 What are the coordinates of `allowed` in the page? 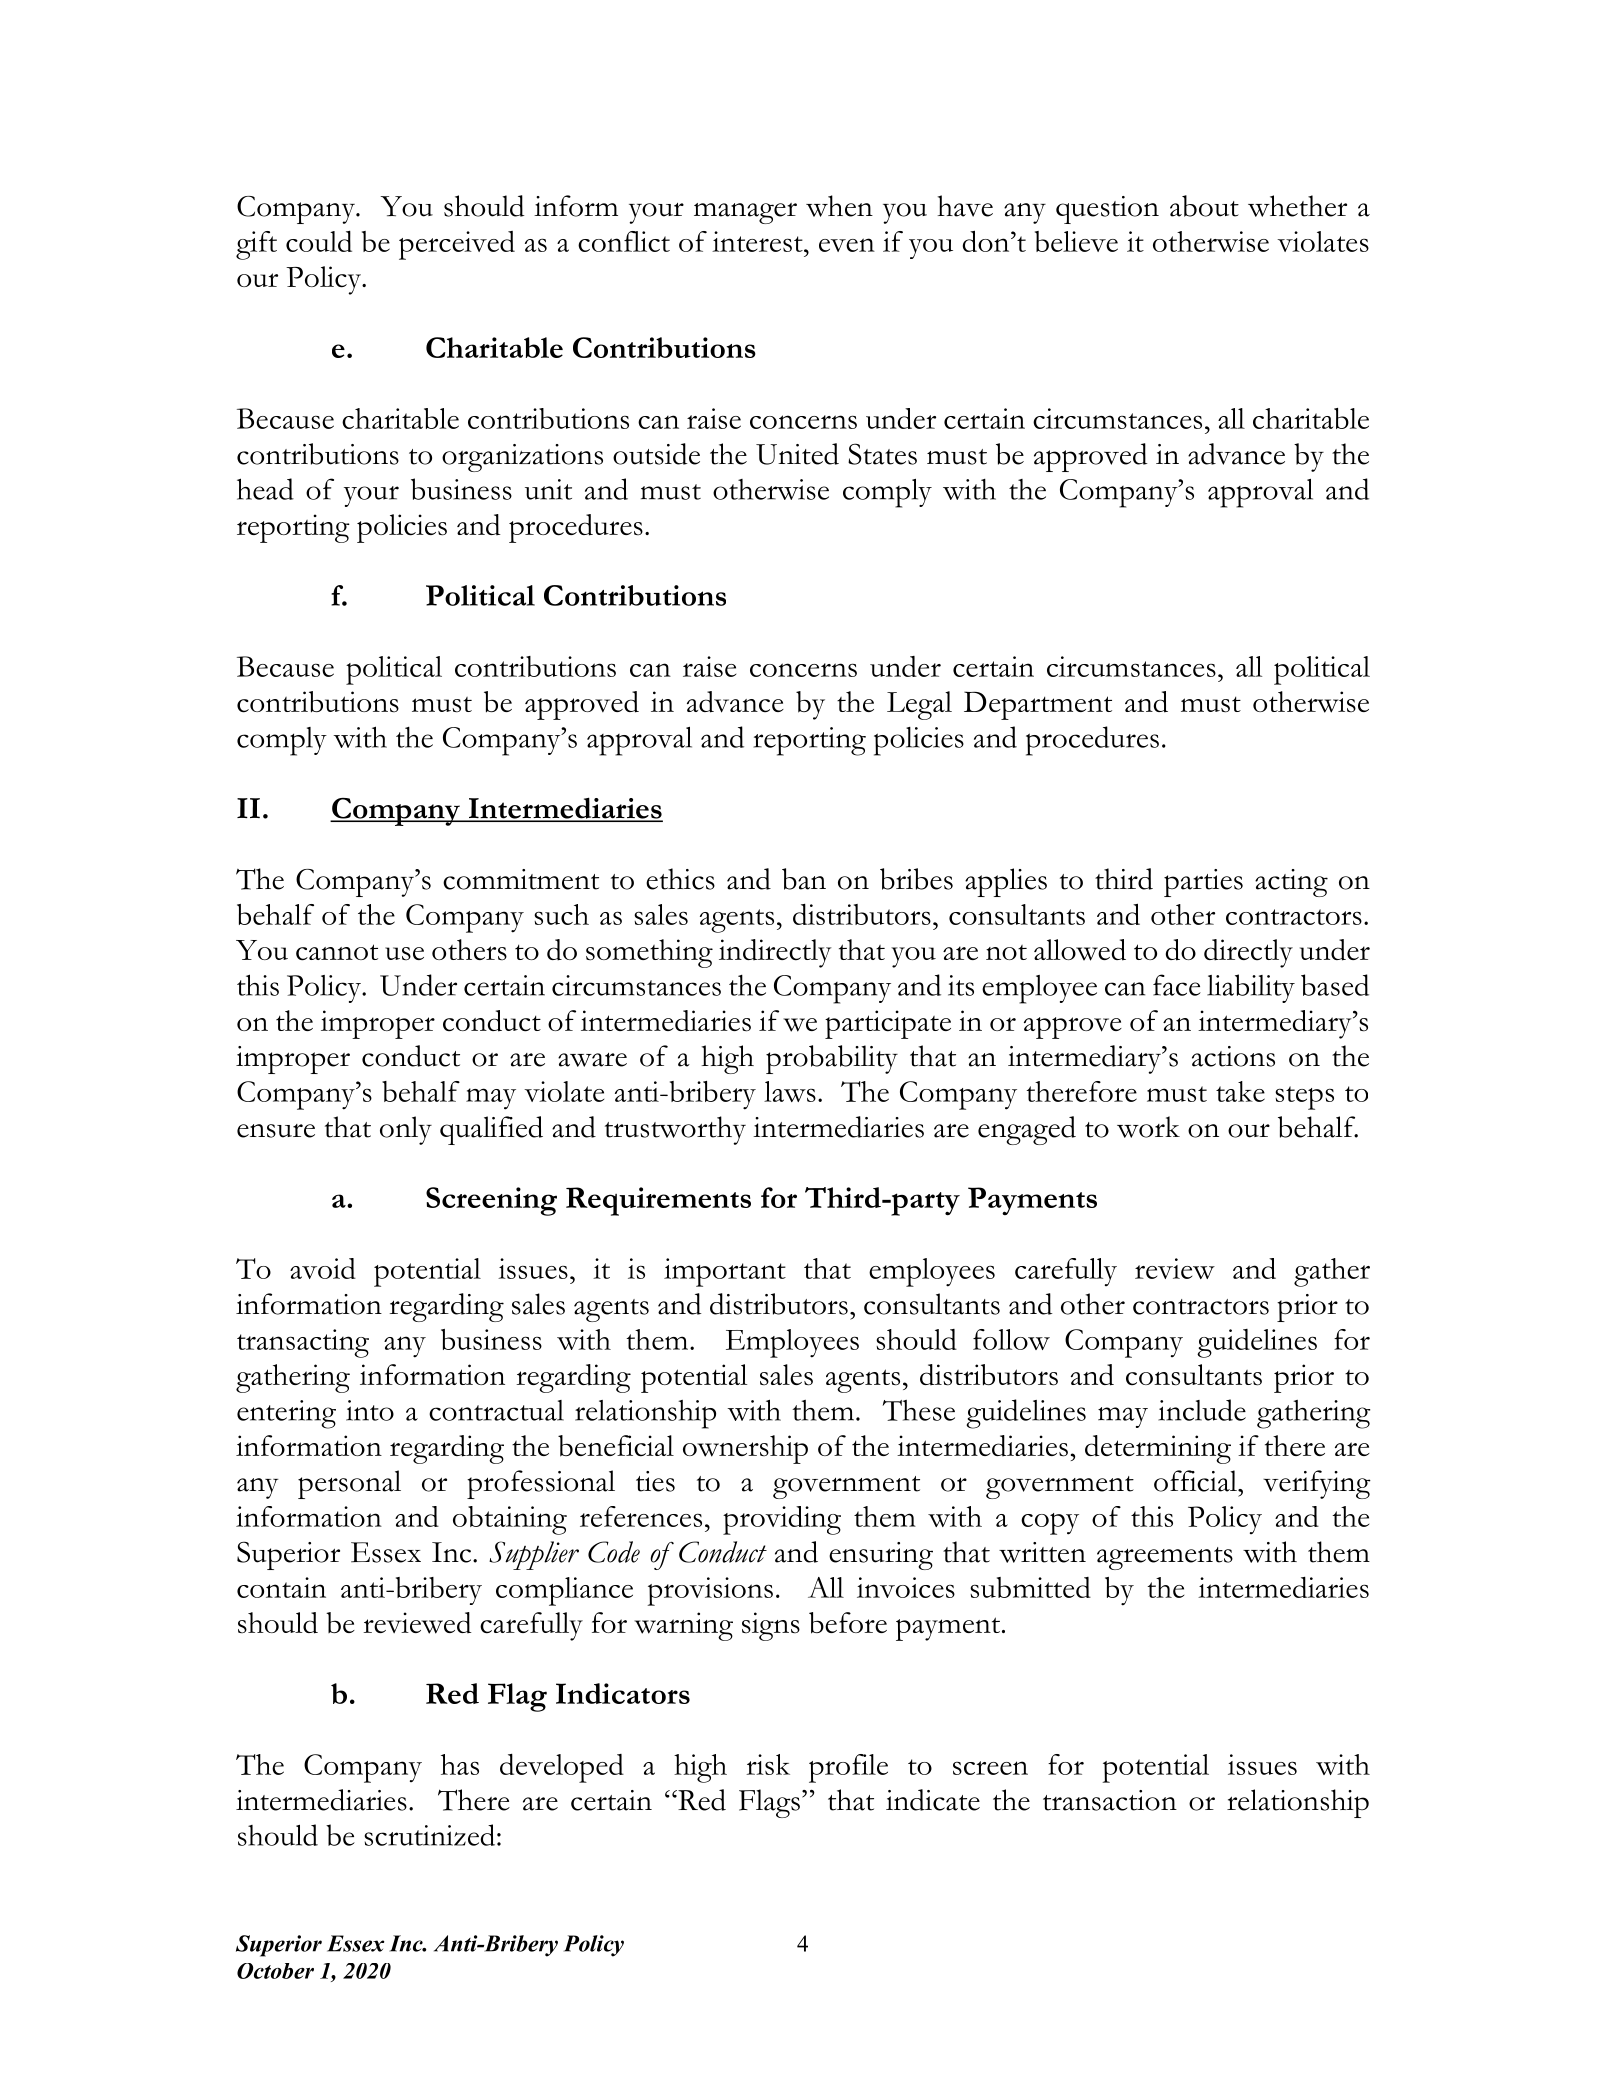 It's located at (1080, 950).
